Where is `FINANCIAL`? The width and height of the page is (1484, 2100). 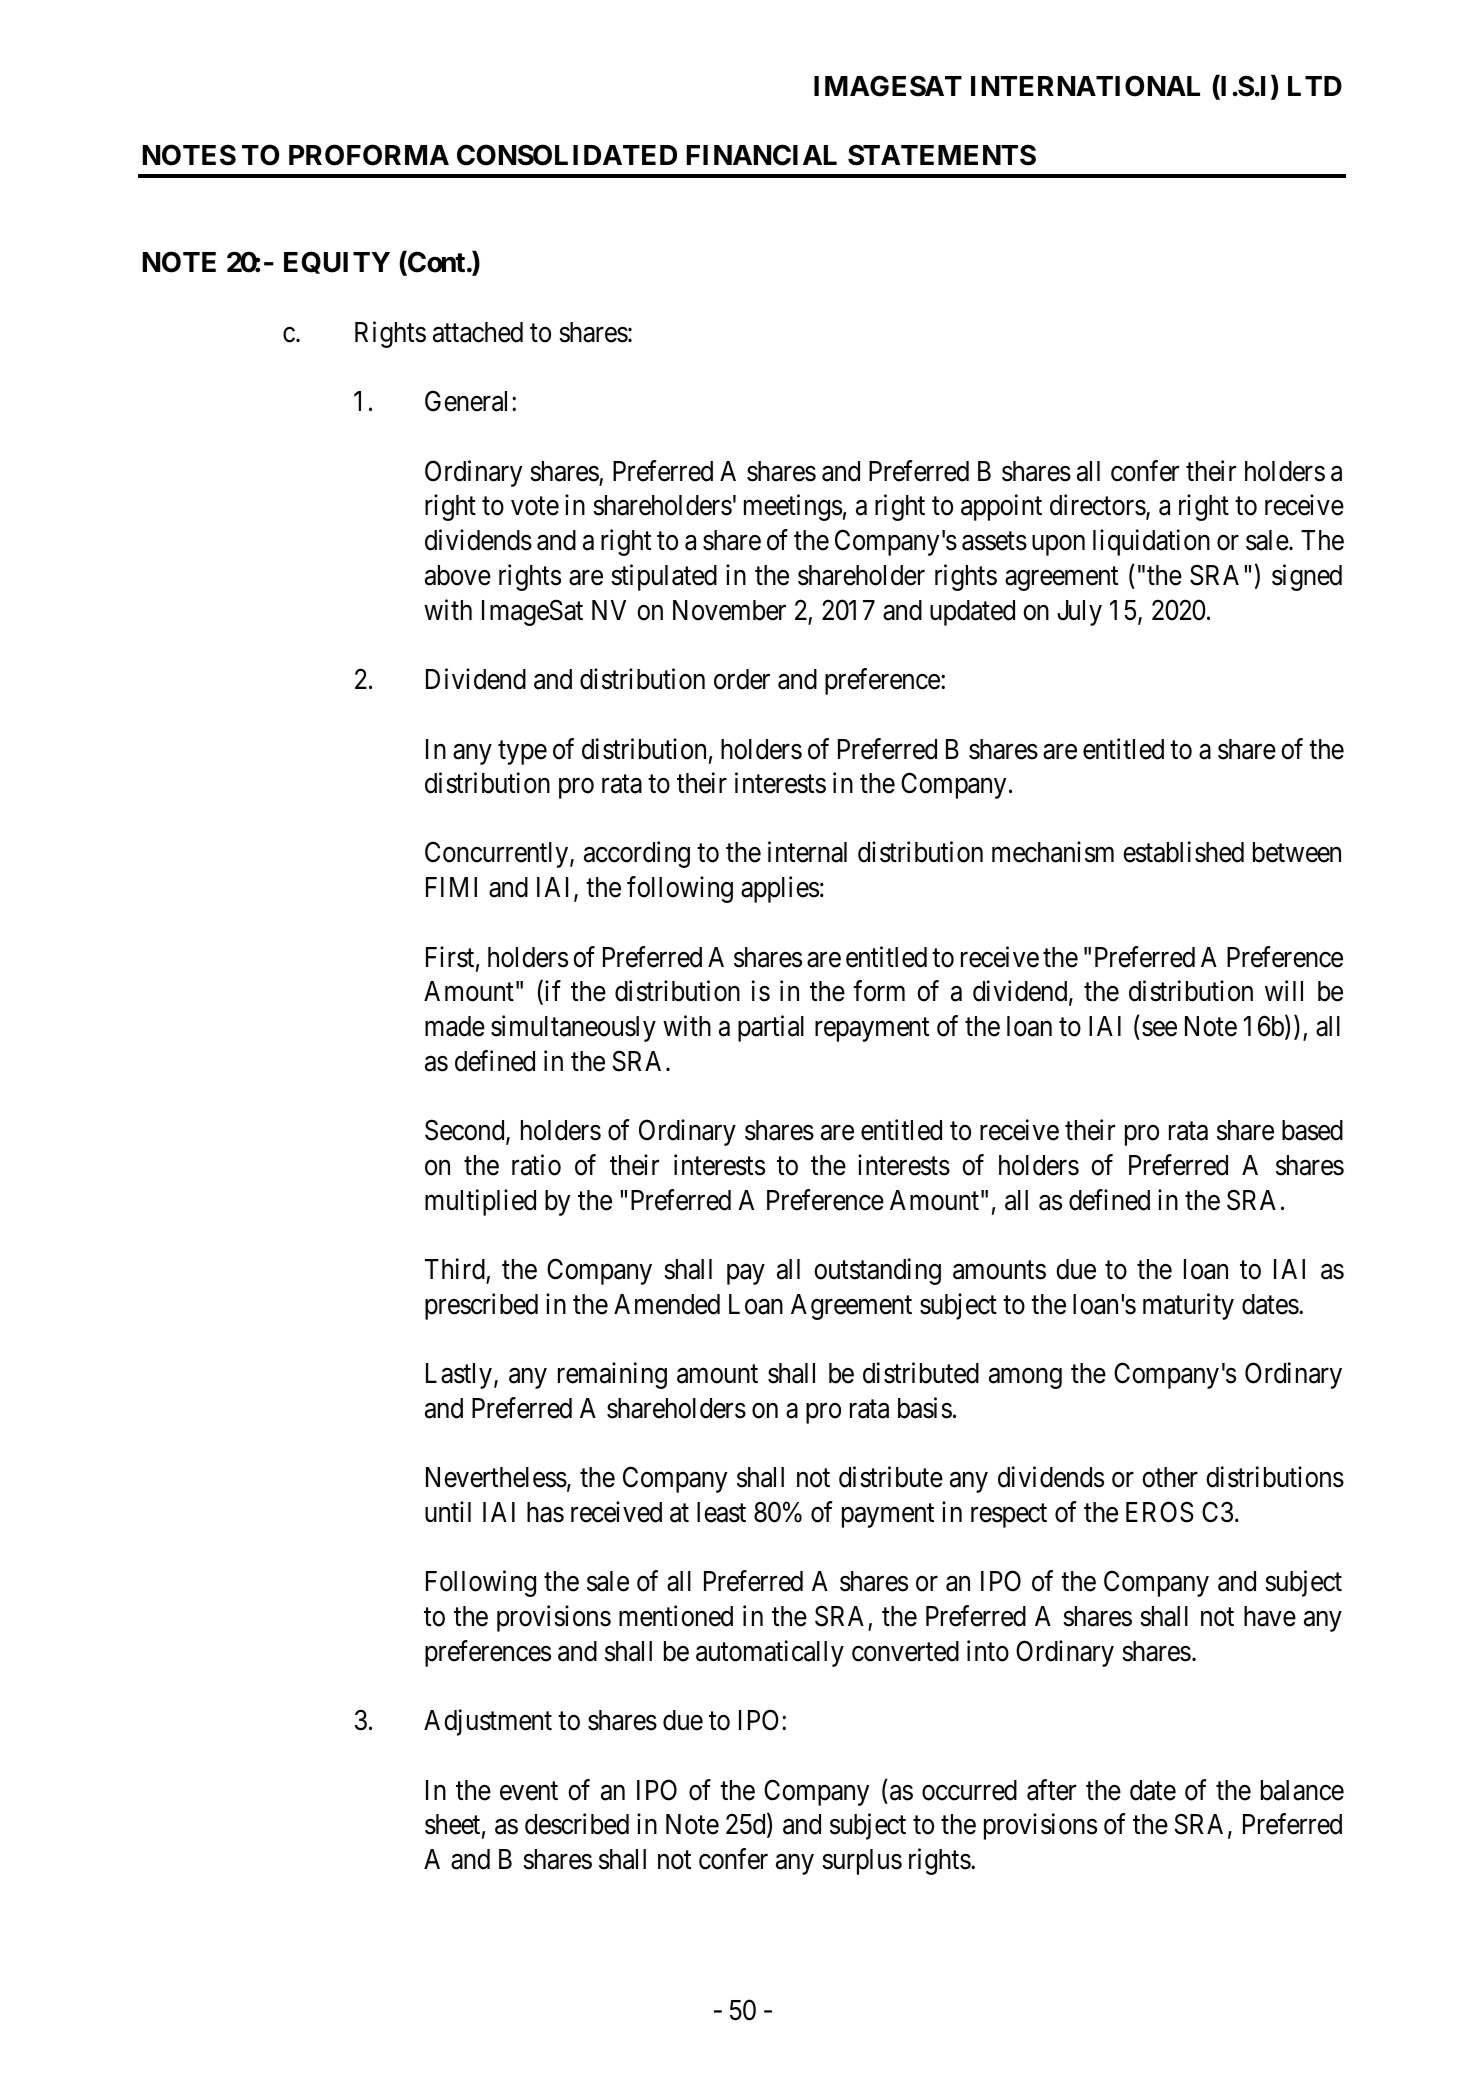
FINANCIAL is located at coordinates (762, 155).
